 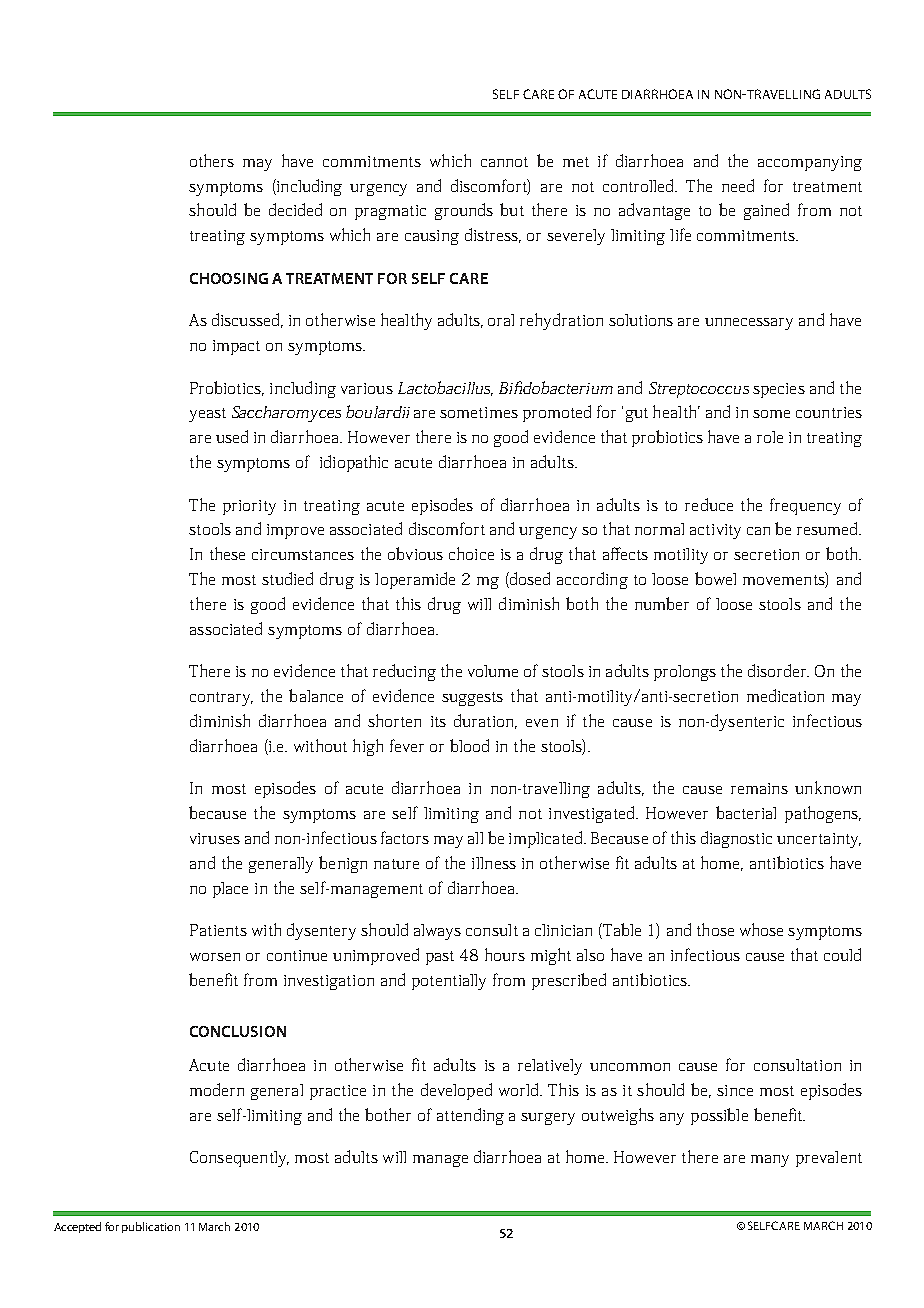 I want to click on past, so click(x=440, y=958).
